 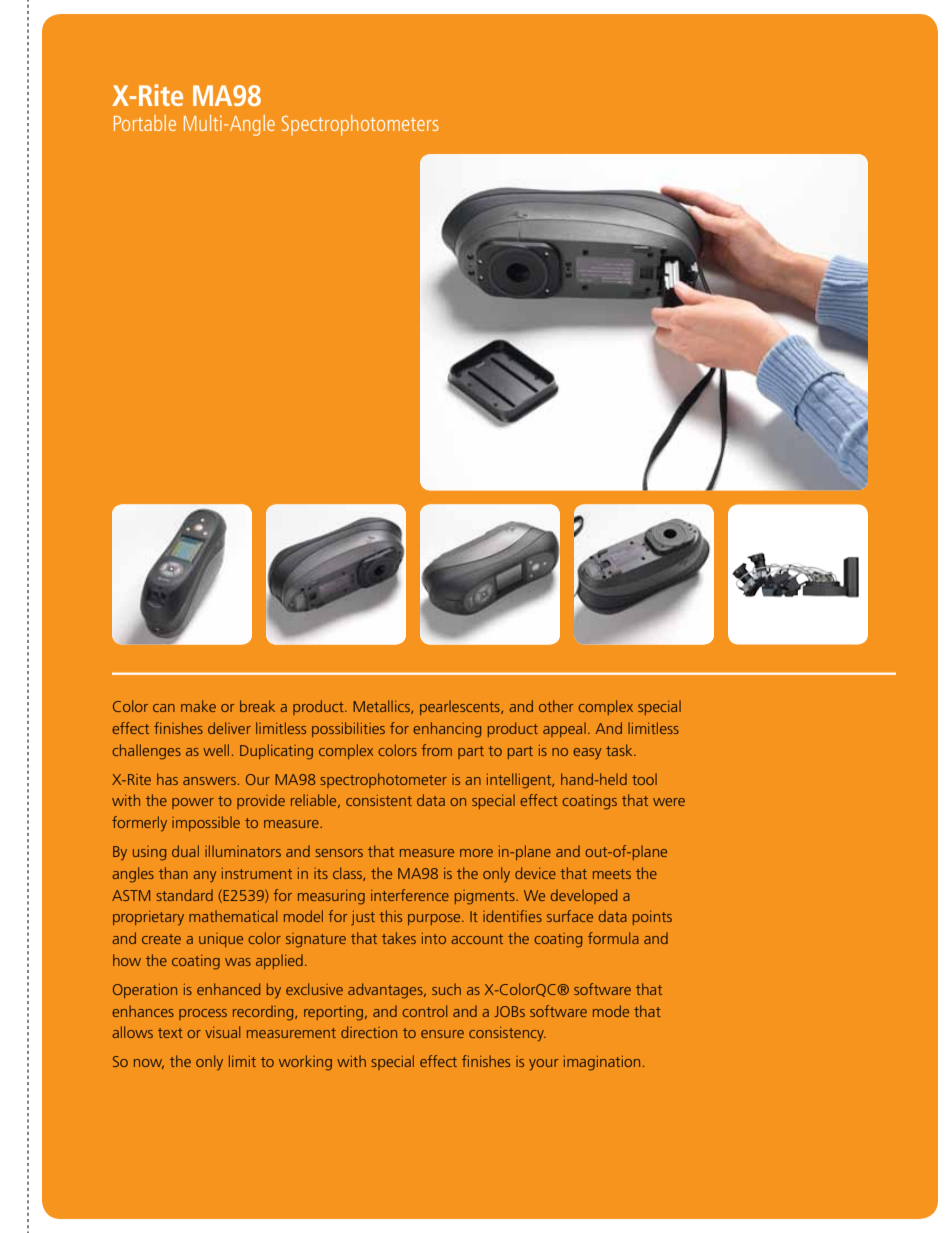 What do you see at coordinates (369, 1032) in the document?
I see `direction` at bounding box center [369, 1032].
